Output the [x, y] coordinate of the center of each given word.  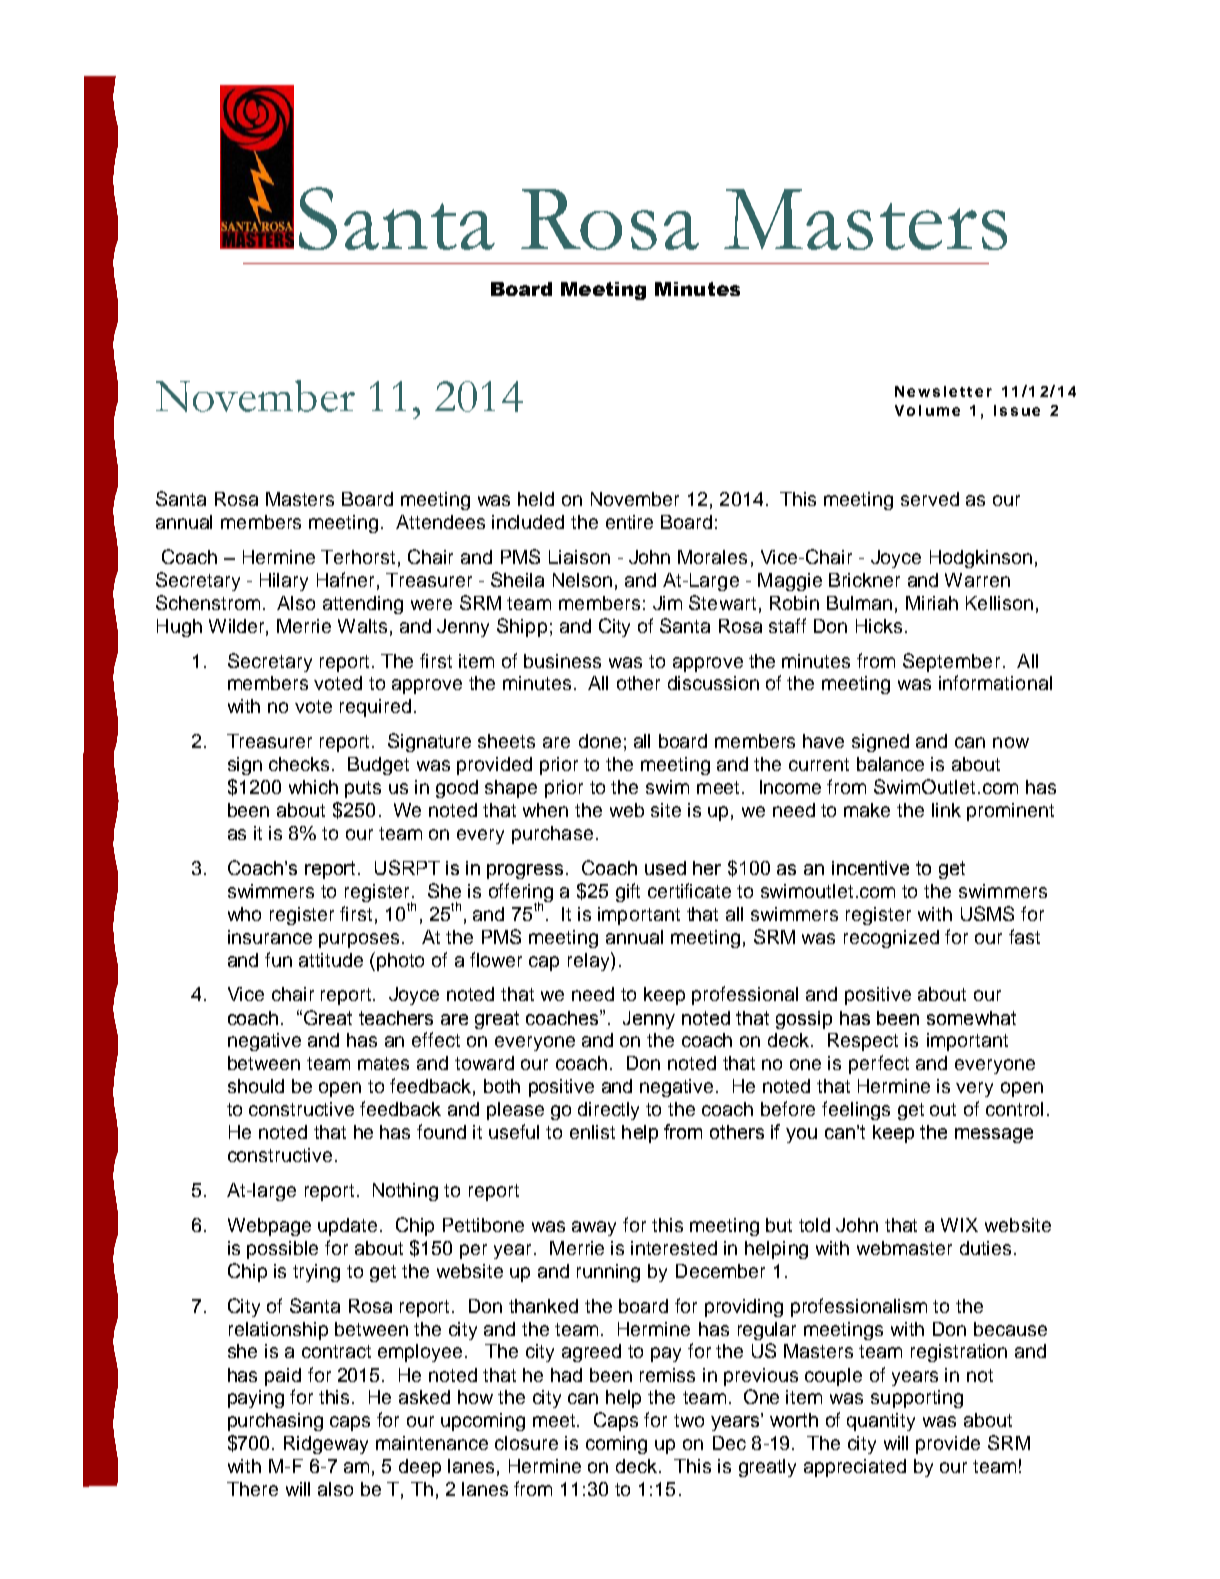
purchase [552, 835]
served [930, 499]
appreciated [855, 1468]
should [256, 1086]
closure [526, 1443]
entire [629, 522]
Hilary [284, 582]
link [946, 810]
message [994, 1135]
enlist [592, 1132]
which [313, 787]
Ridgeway [326, 1445]
